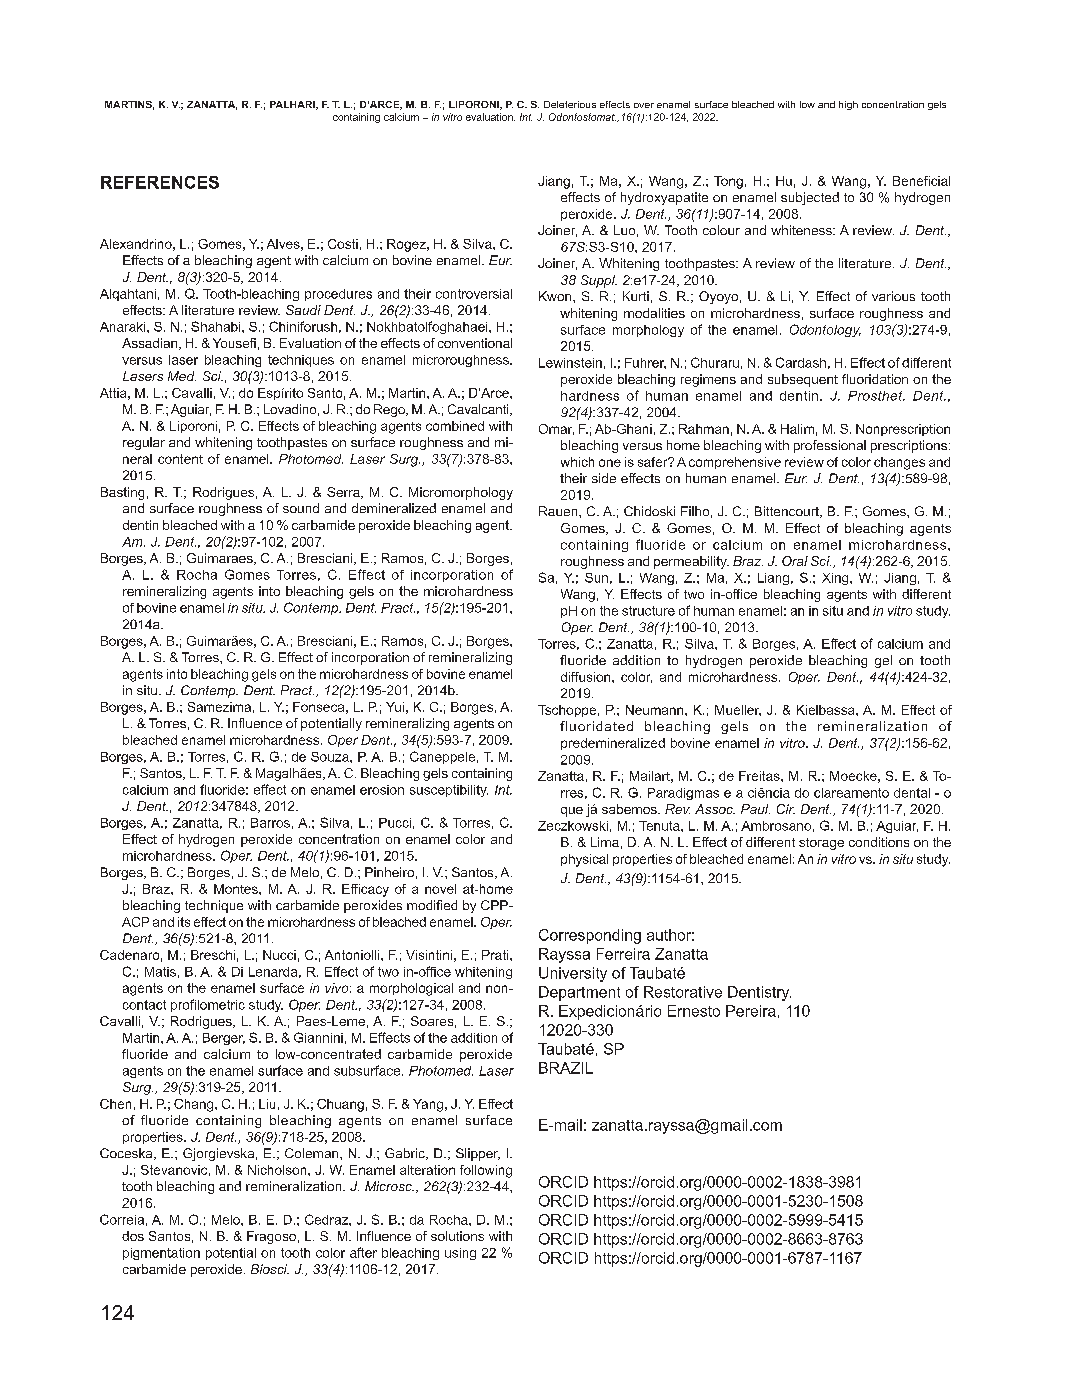 The height and width of the screenshot is (1393, 1076). Describe the element at coordinates (848, 105) in the screenshot. I see `high` at that location.
